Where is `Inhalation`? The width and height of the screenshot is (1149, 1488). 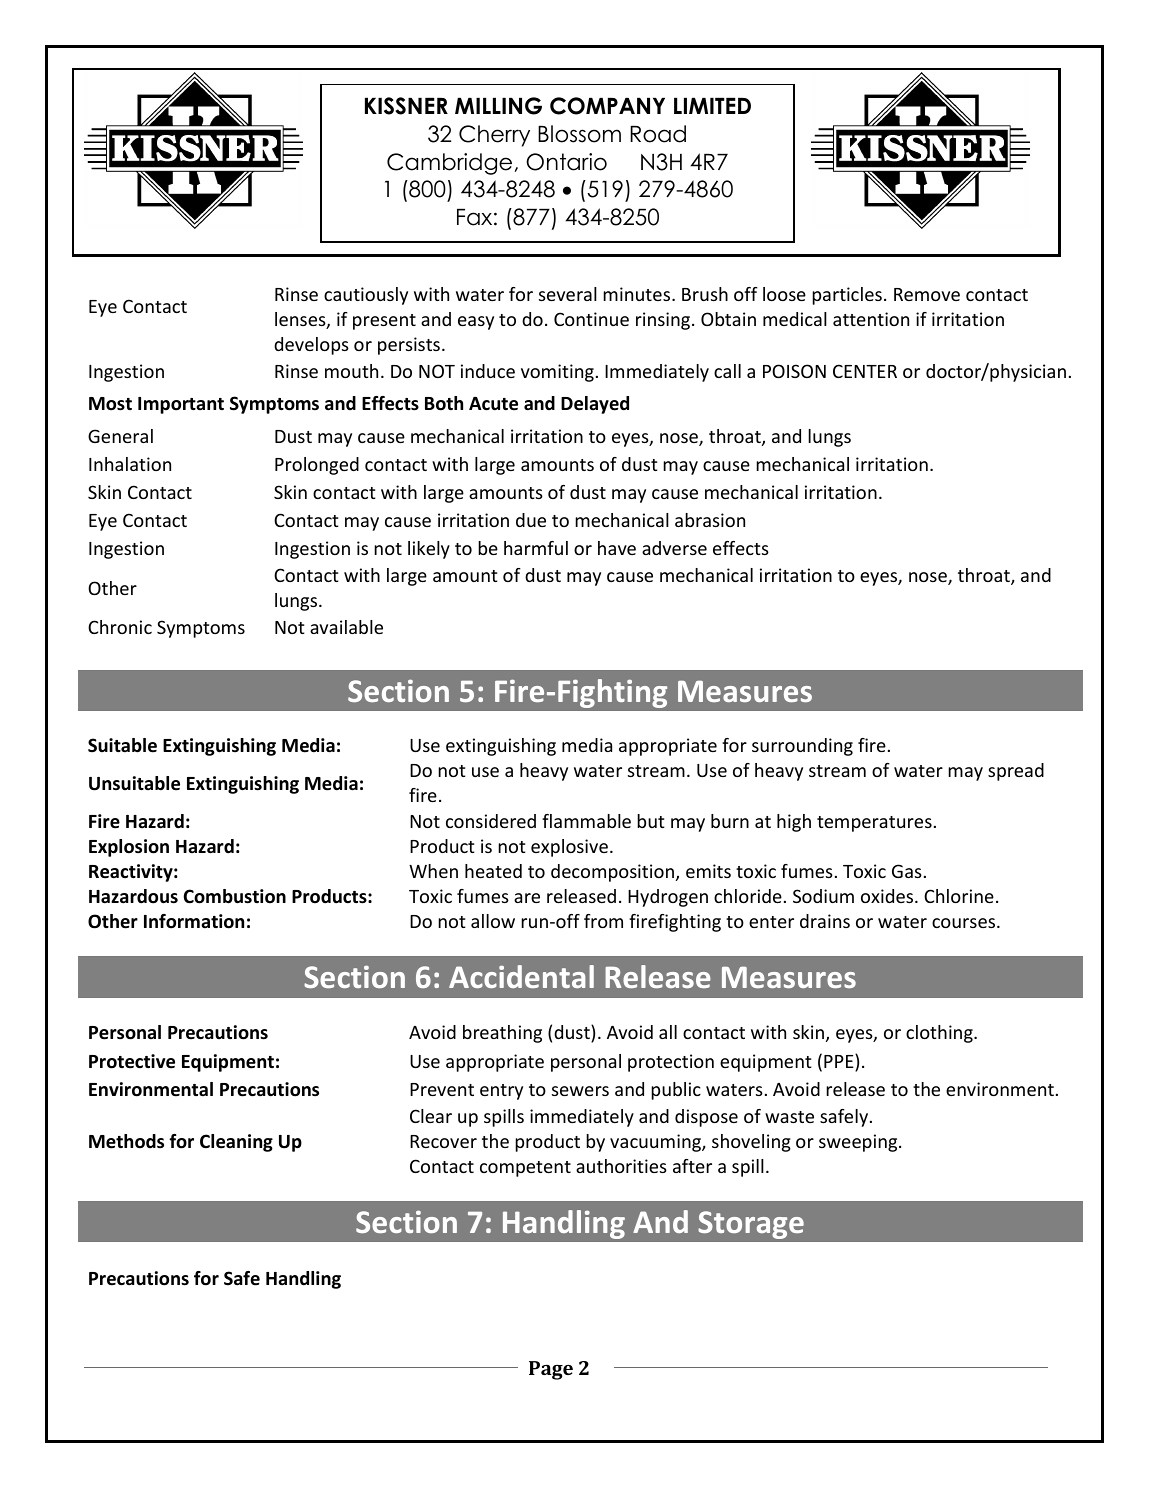 Inhalation is located at coordinates (130, 464).
